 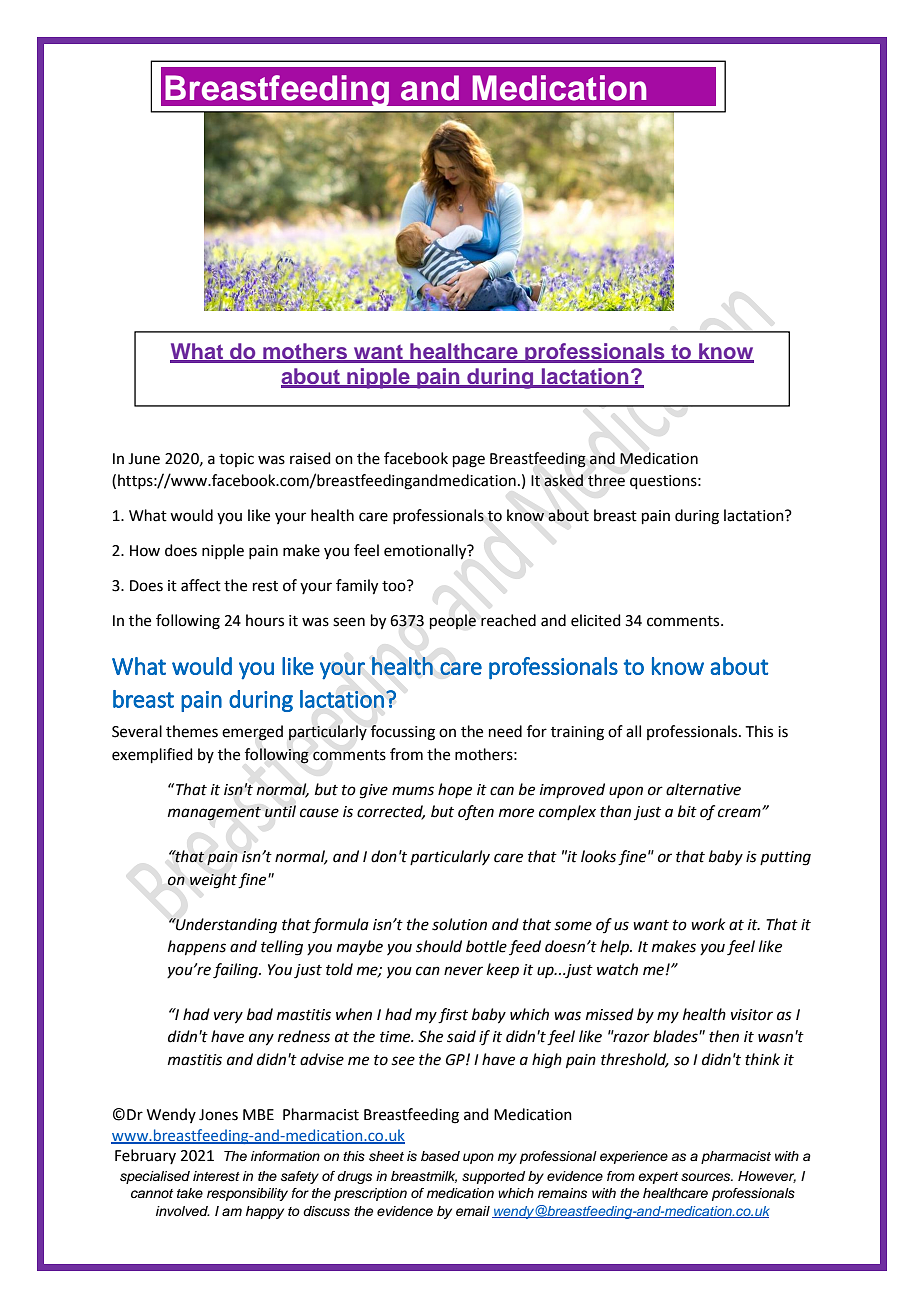 What do you see at coordinates (606, 480) in the document?
I see `three` at bounding box center [606, 480].
